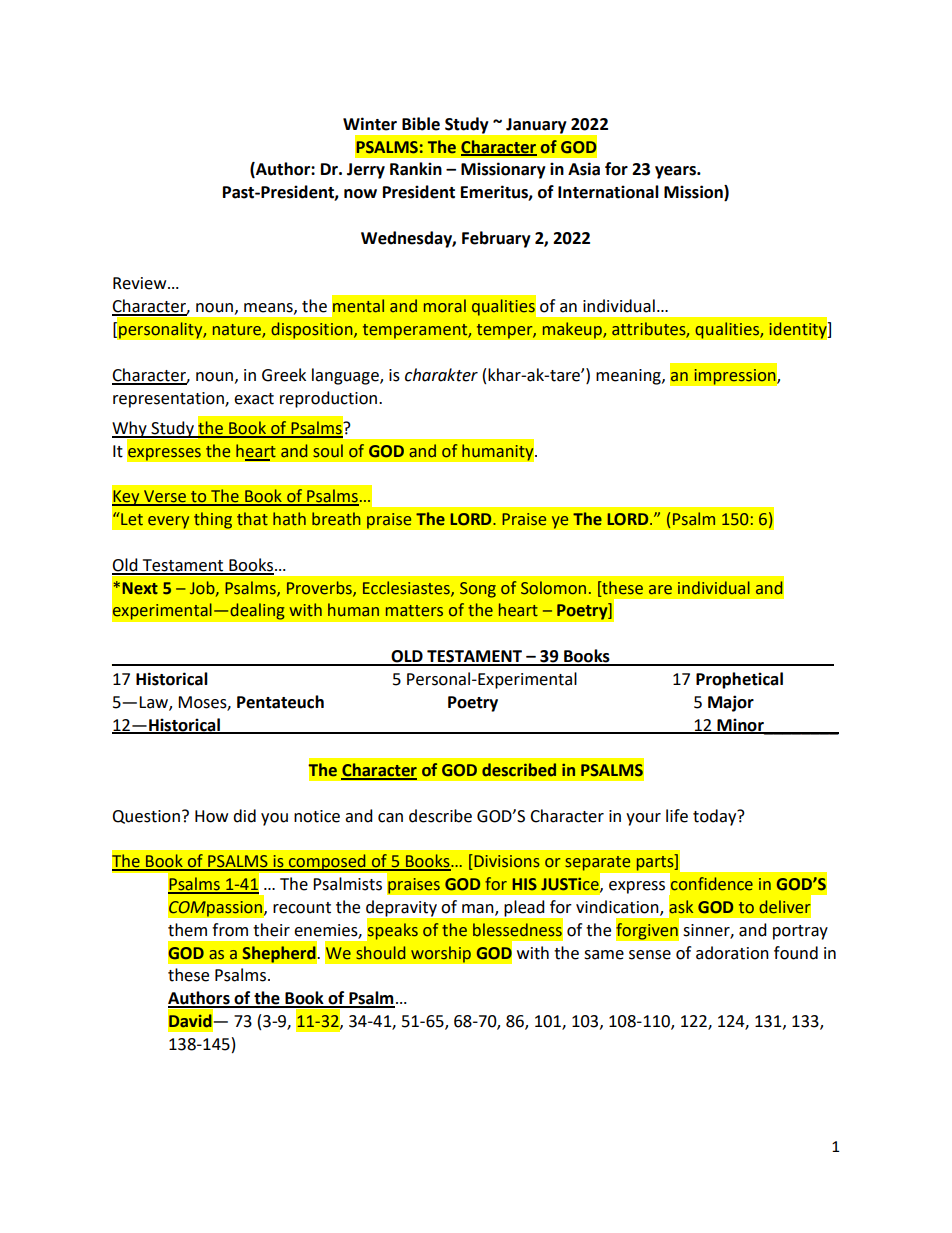 The image size is (952, 1233). I want to click on moral, so click(445, 306).
